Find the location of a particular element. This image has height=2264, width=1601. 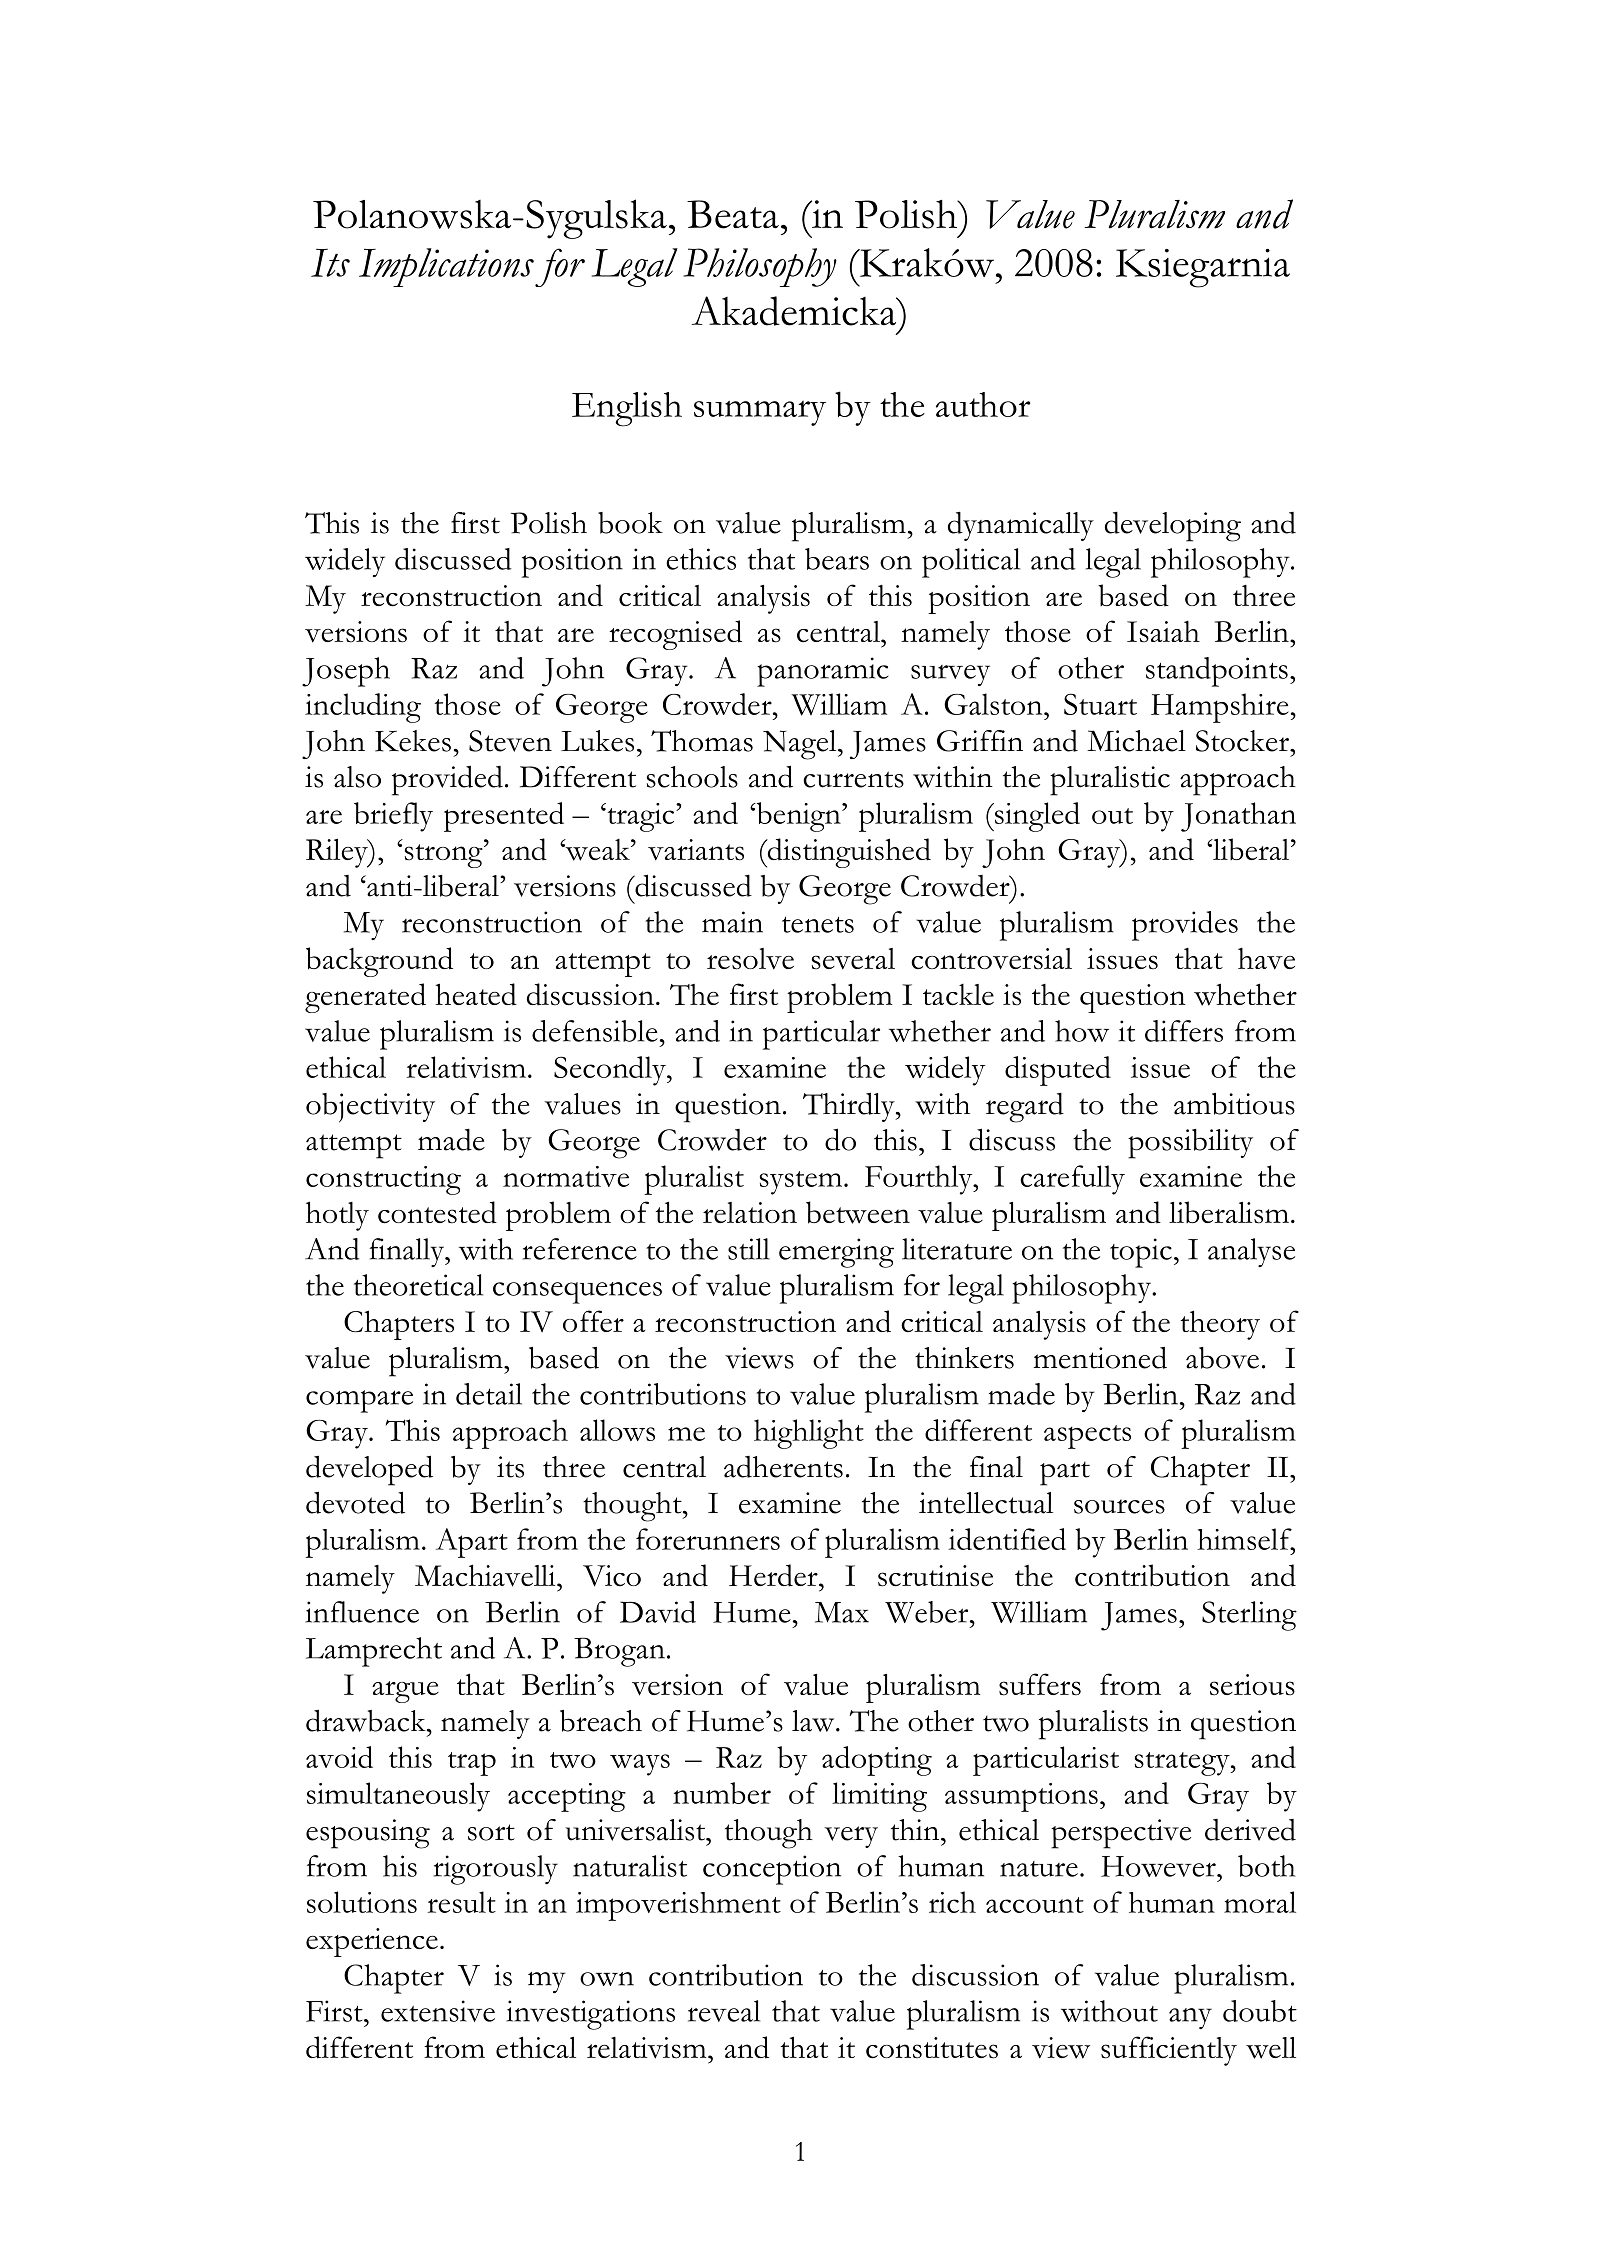

extensive is located at coordinates (438, 2011).
